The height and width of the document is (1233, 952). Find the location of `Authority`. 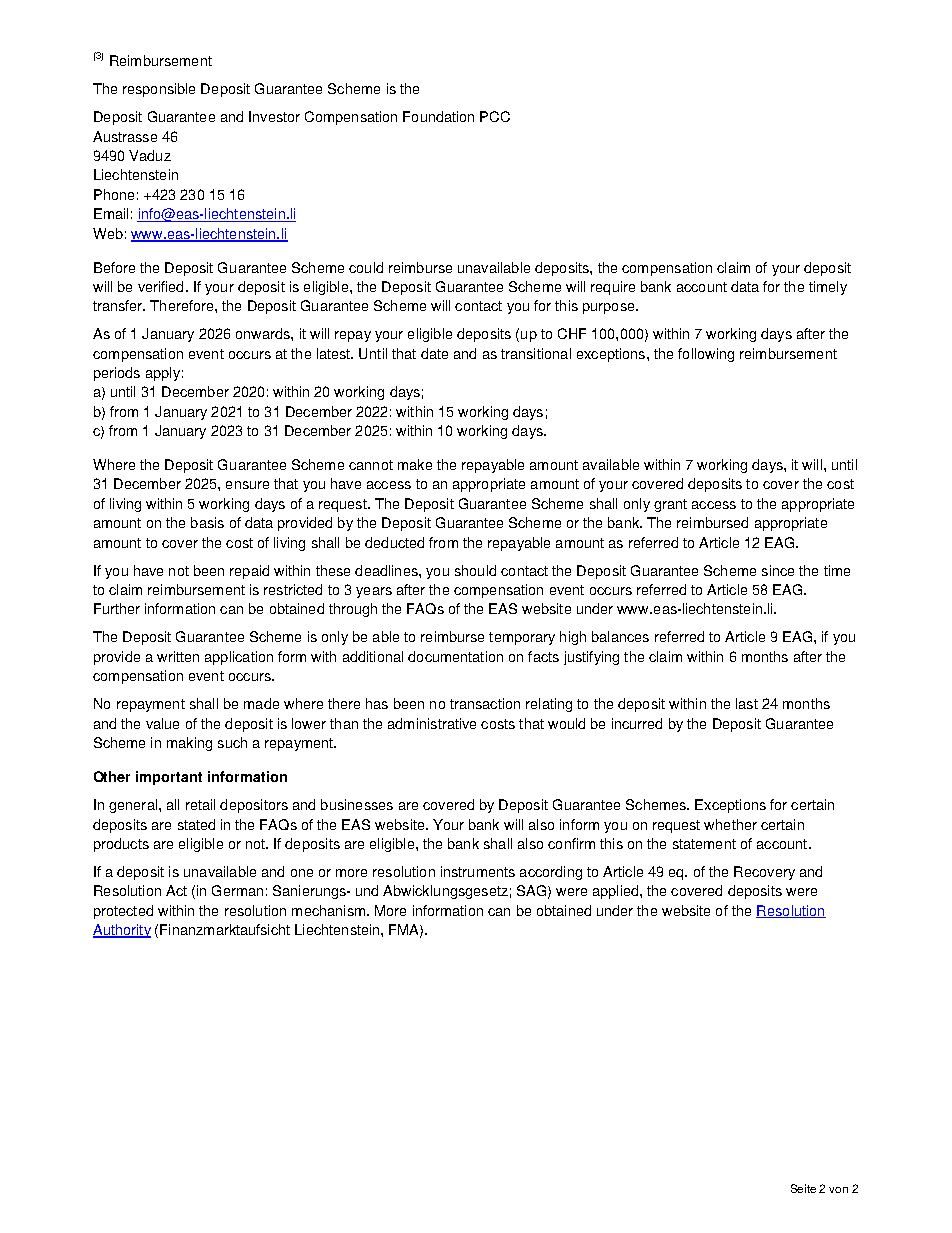

Authority is located at coordinates (122, 931).
